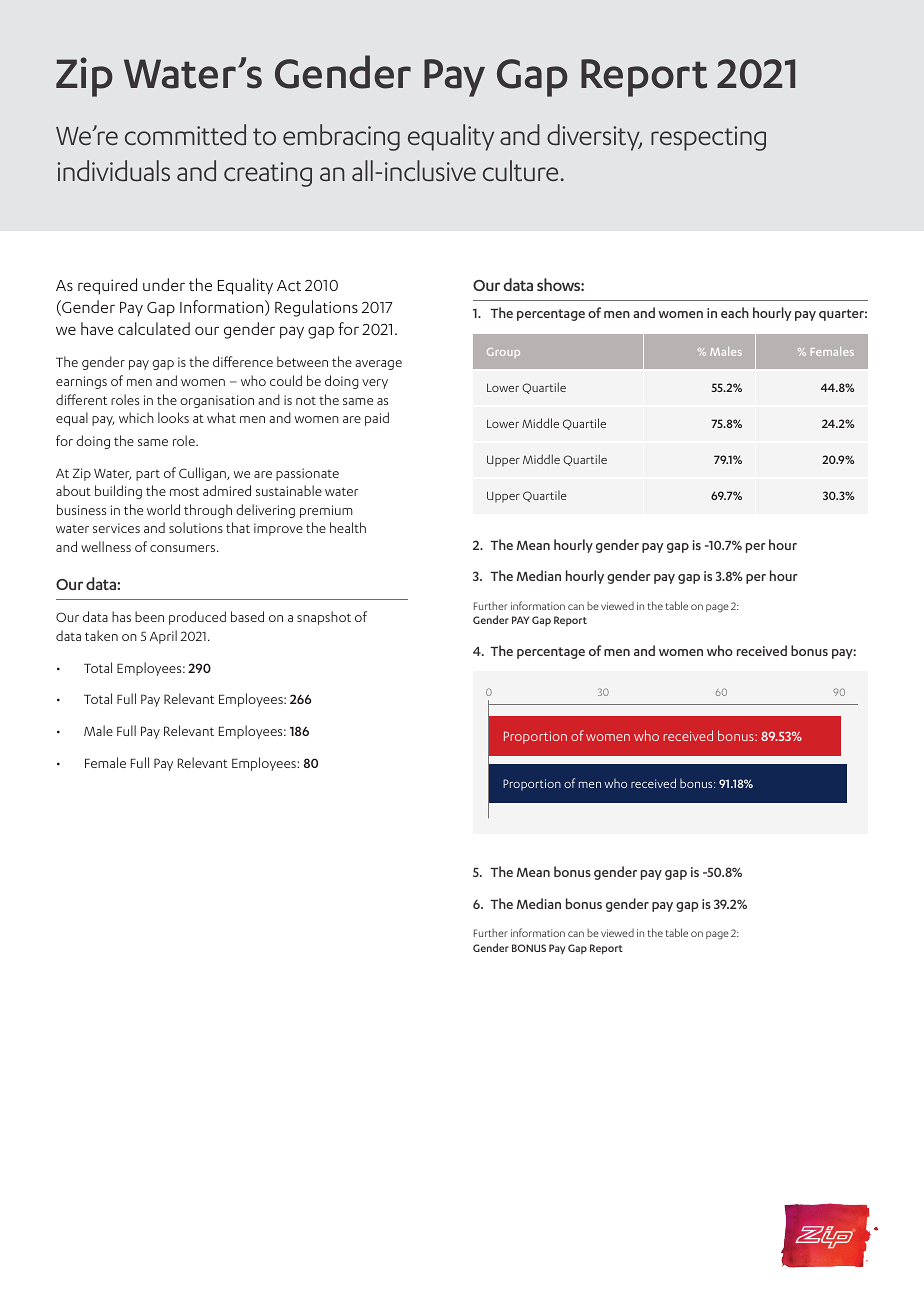 This screenshot has height=1308, width=924. Describe the element at coordinates (324, 618) in the screenshot. I see `snapshot` at that location.
